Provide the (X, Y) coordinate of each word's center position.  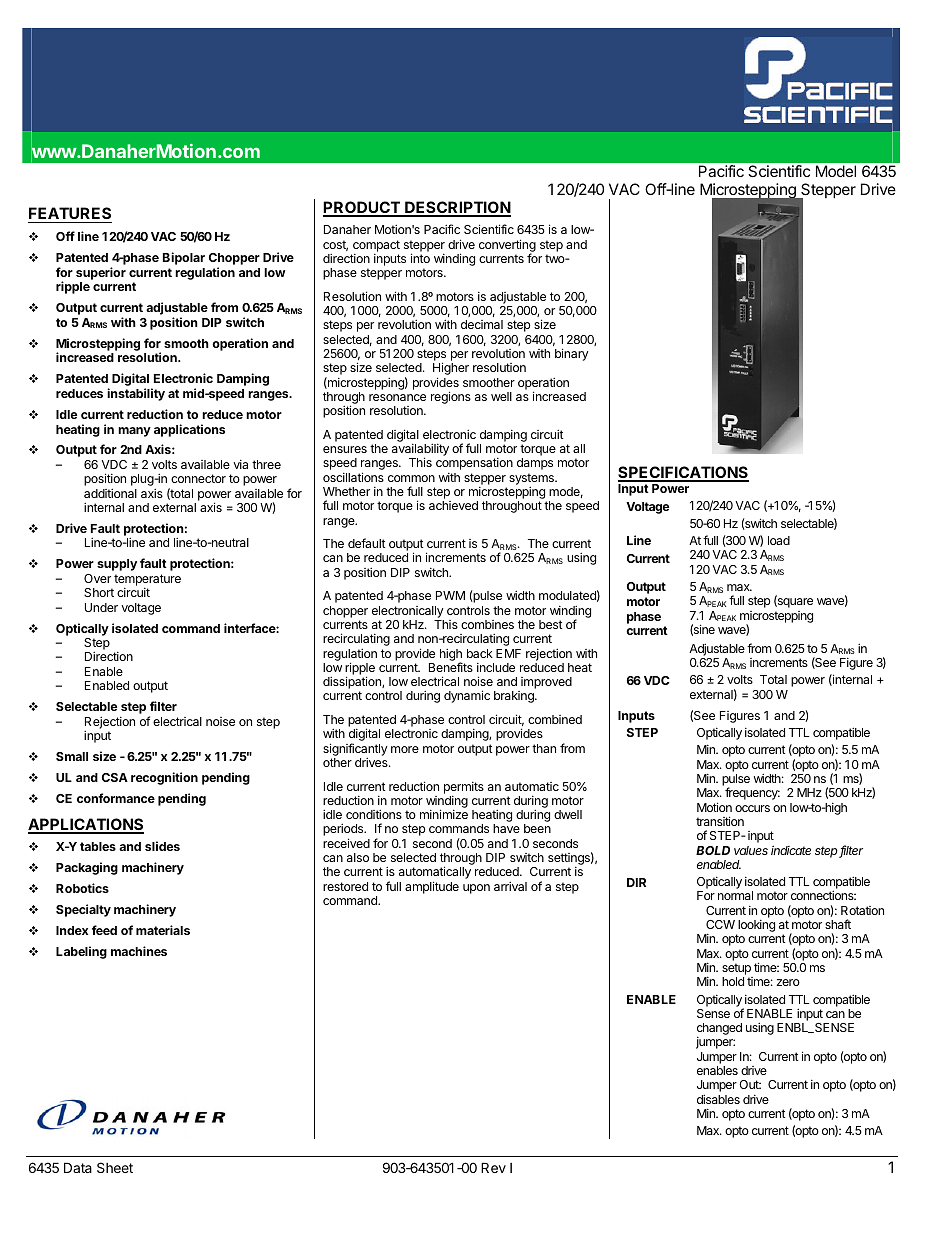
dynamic (467, 696)
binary (571, 354)
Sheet (115, 1167)
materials (163, 930)
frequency (752, 793)
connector (198, 478)
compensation (474, 464)
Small (72, 756)
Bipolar (184, 258)
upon (476, 889)
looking (755, 927)
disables (718, 1099)
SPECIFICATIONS (683, 473)
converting (507, 246)
